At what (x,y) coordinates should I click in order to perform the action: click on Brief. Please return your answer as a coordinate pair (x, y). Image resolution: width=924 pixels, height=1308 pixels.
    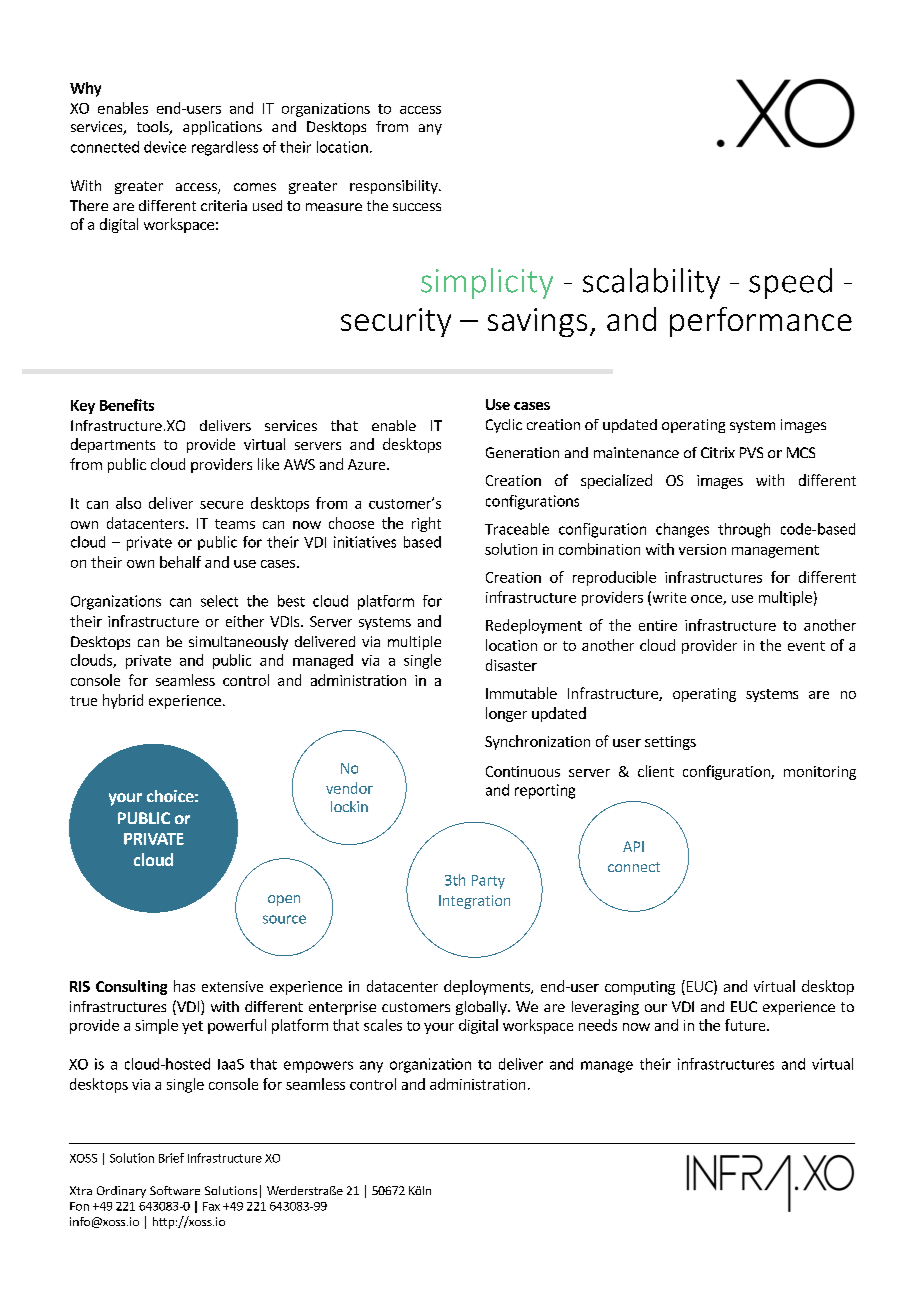
    Looking at the image, I should click on (171, 1158).
